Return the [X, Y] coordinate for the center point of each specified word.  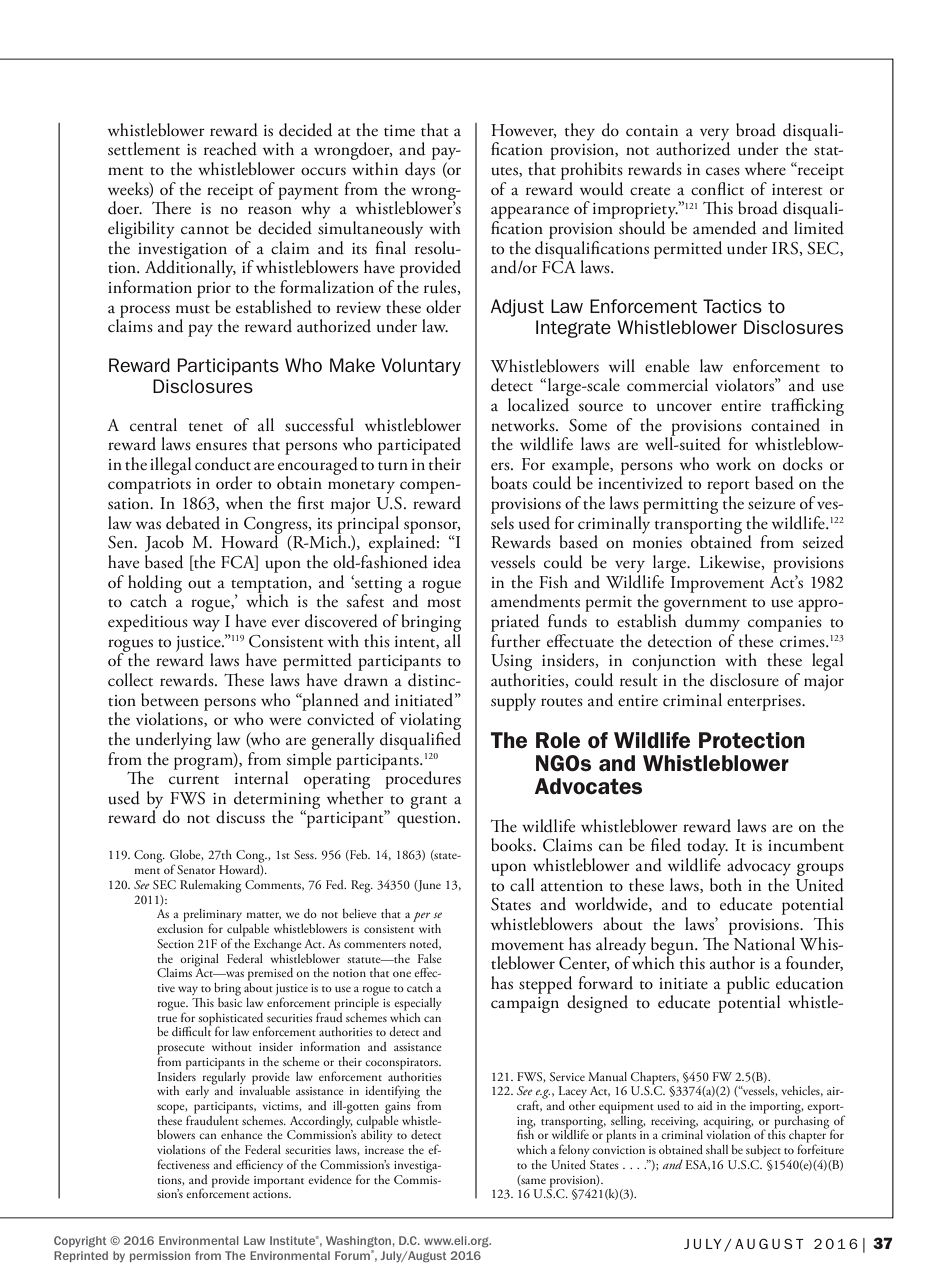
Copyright [80, 1241]
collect [130, 679]
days [420, 171]
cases [723, 171]
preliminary [212, 916]
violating [430, 722]
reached [230, 149]
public [748, 985]
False [429, 958]
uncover [684, 407]
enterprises [765, 703]
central [153, 425]
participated [419, 446]
